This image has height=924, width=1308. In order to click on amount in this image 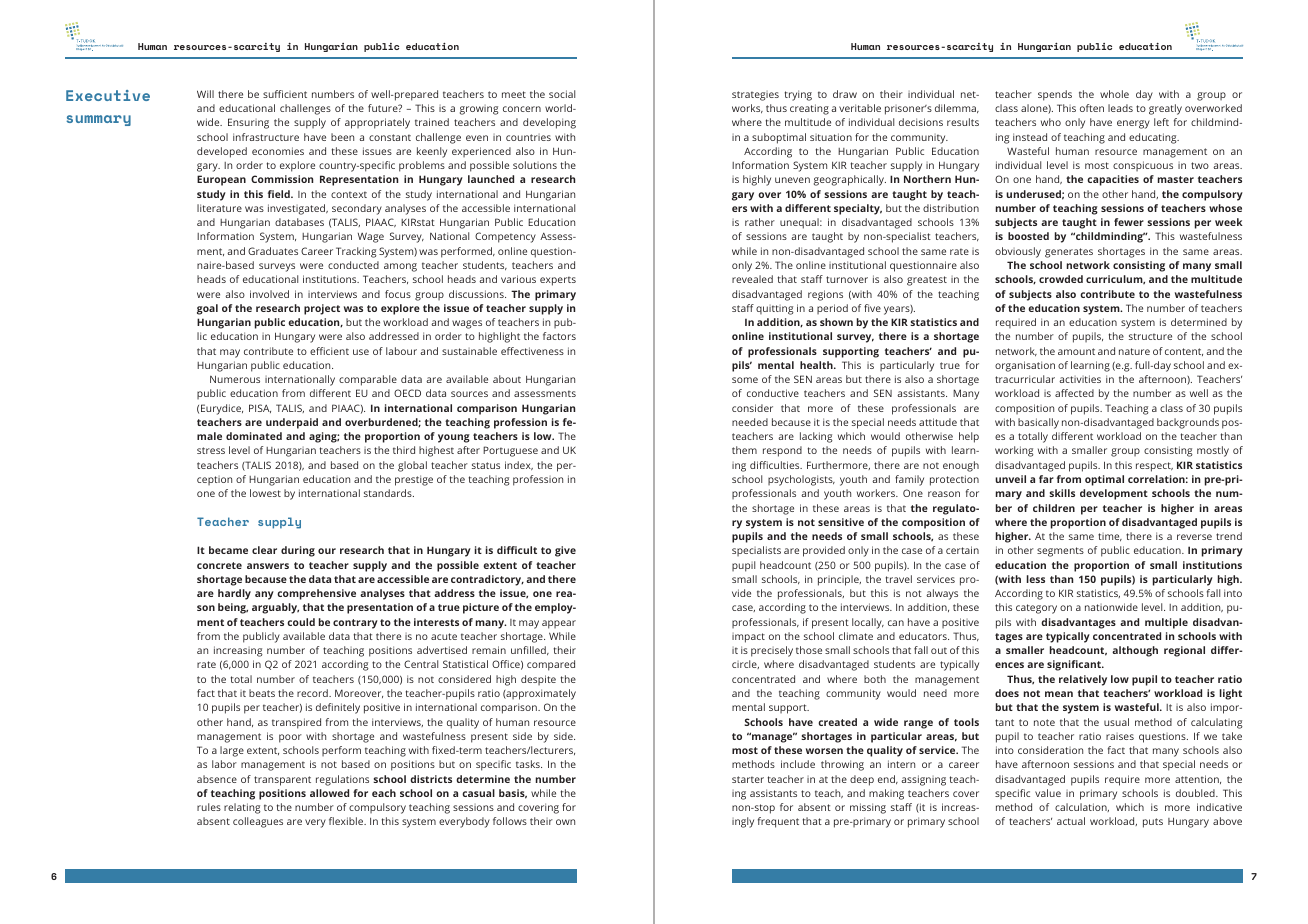, I will do `click(1076, 351)`.
